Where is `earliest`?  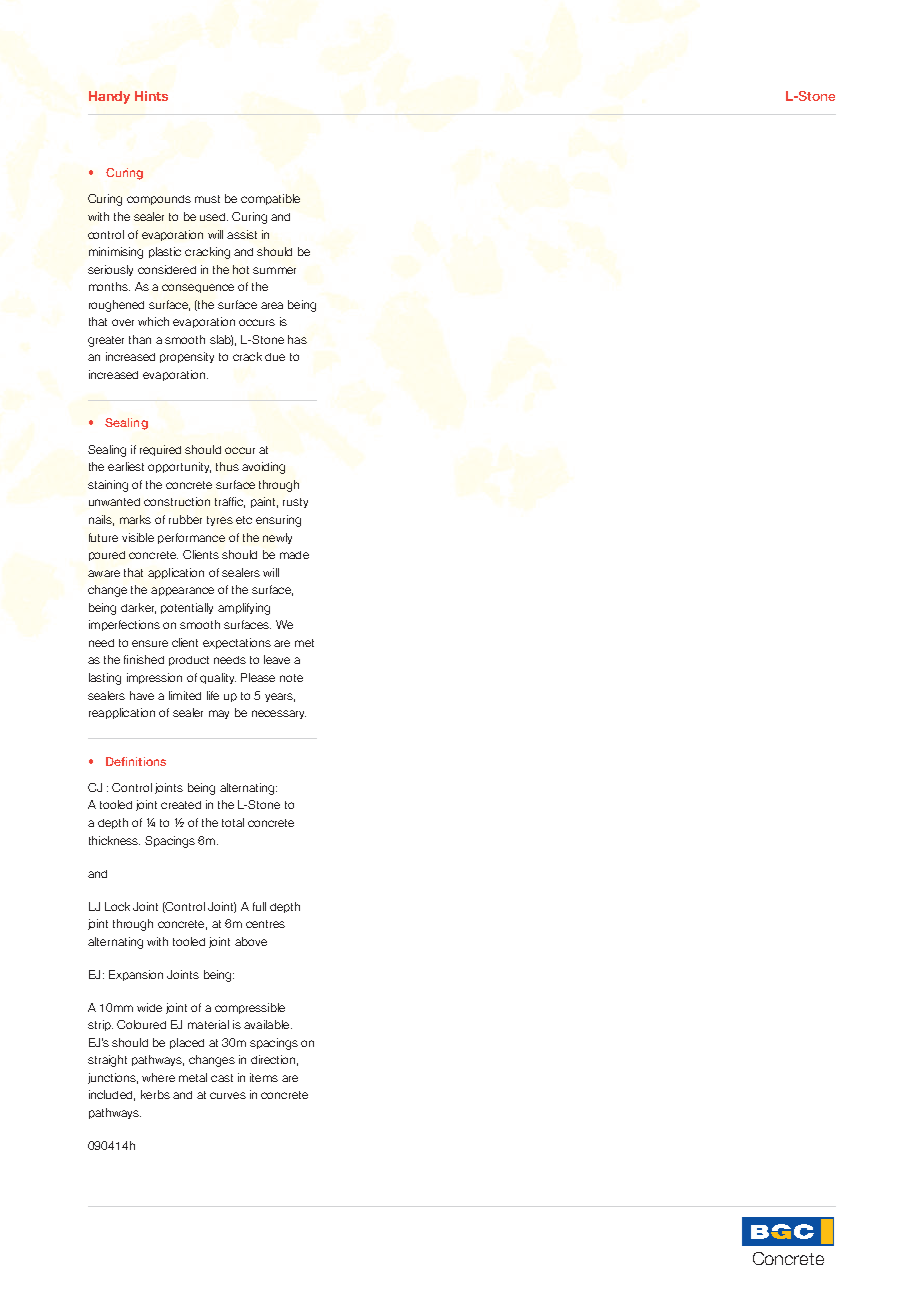 earliest is located at coordinates (126, 466).
